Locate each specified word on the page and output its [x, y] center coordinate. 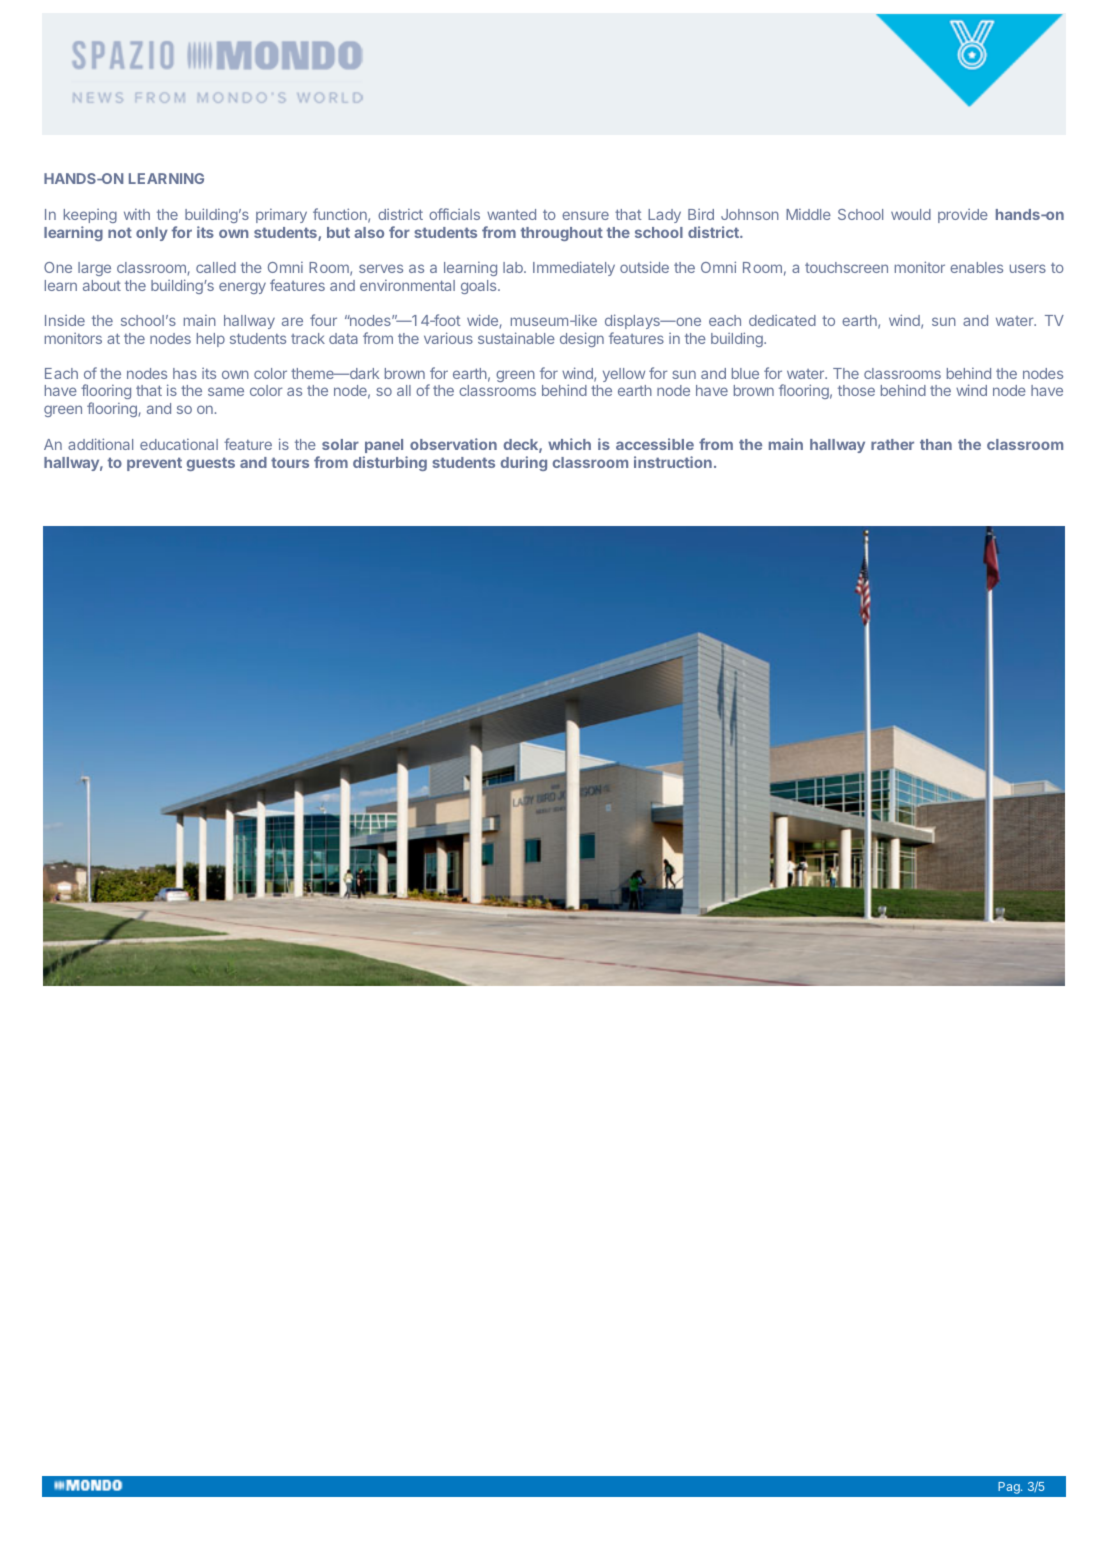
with [137, 214]
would [911, 214]
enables [976, 267]
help [211, 340]
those [856, 390]
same [226, 391]
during [524, 463]
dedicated [782, 320]
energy [242, 288]
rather [892, 444]
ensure [585, 215]
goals [480, 287]
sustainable [516, 338]
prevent [154, 464]
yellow [624, 375]
